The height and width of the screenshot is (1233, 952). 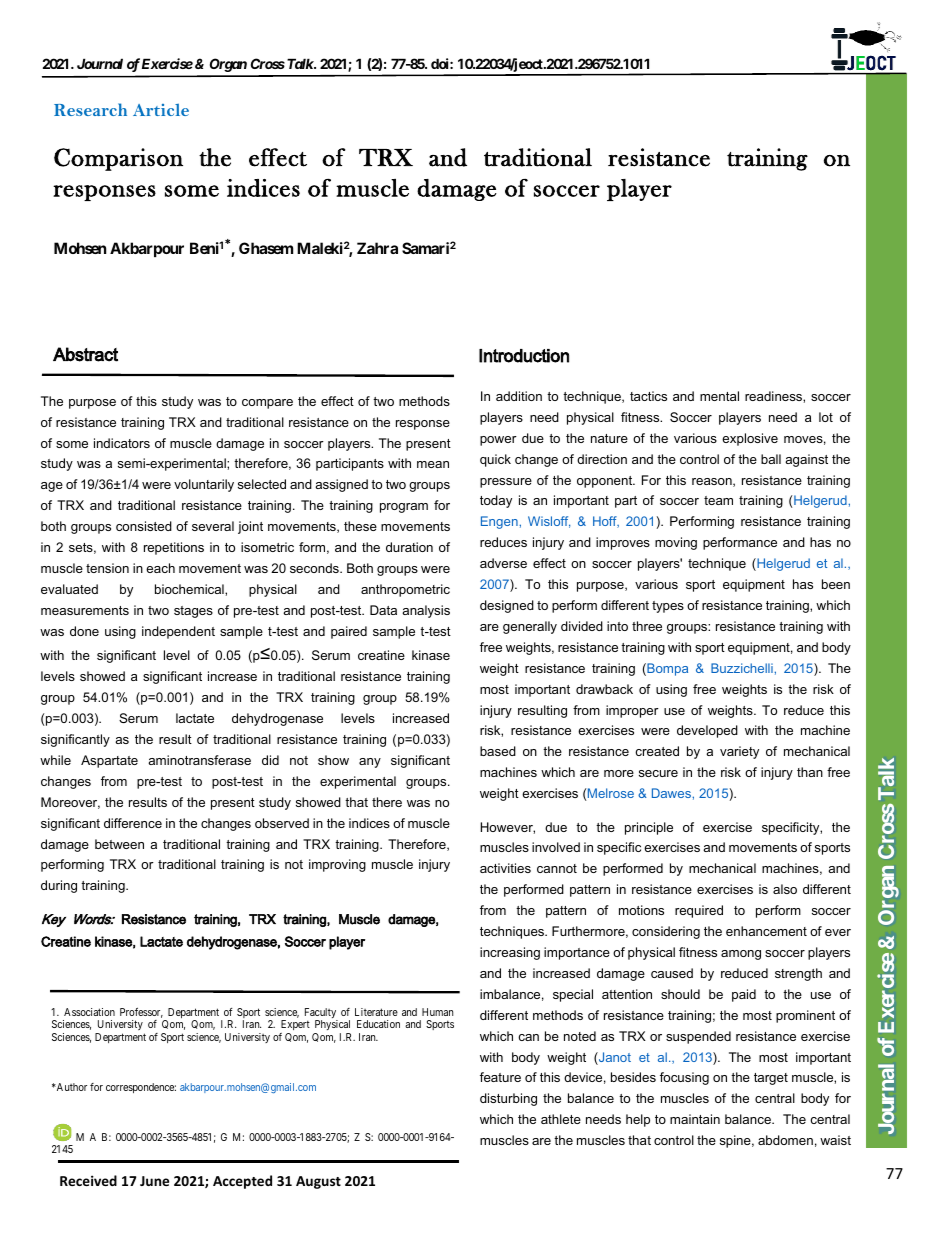 I want to click on increasing, so click(x=510, y=953).
